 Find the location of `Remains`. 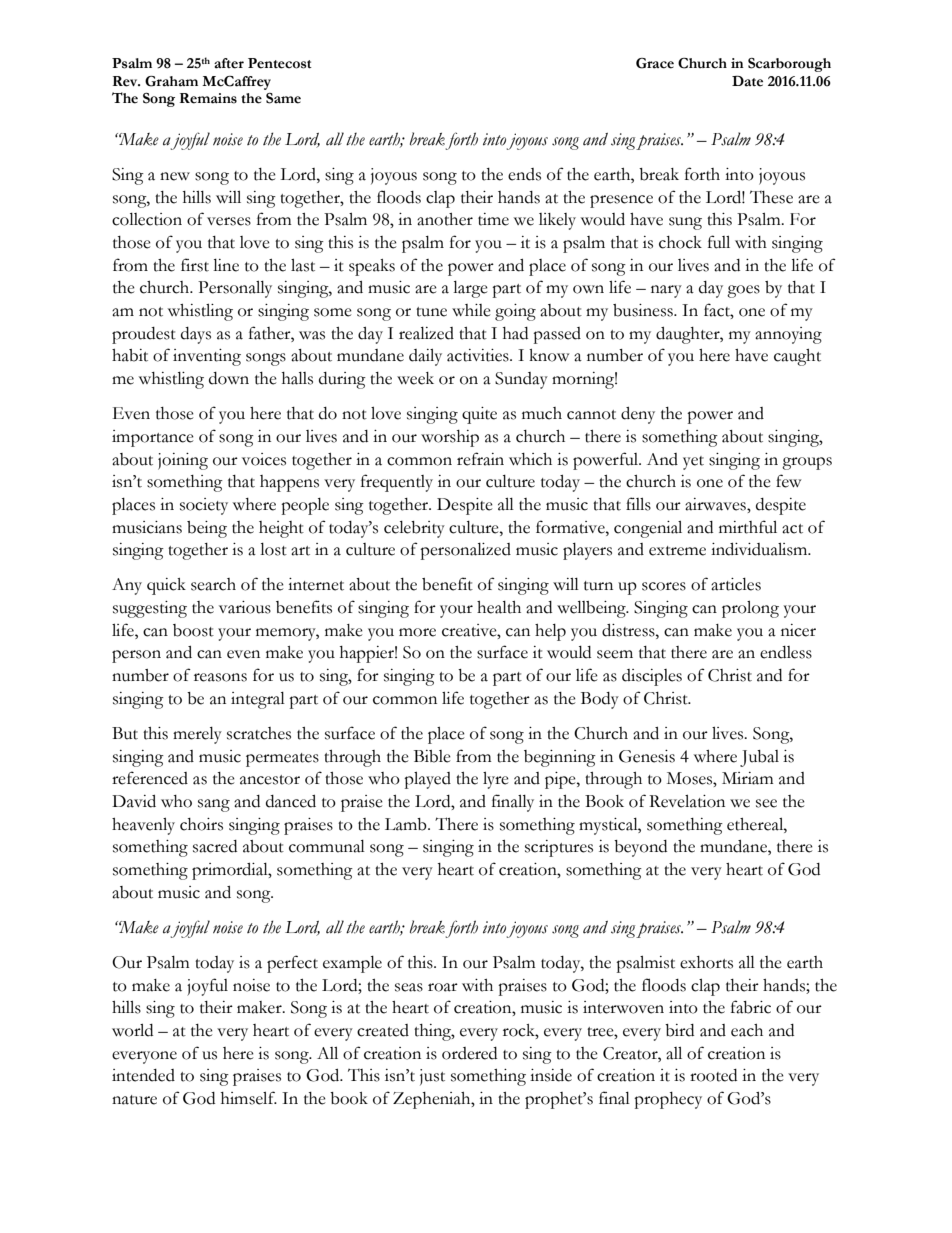

Remains is located at coordinates (208, 98).
